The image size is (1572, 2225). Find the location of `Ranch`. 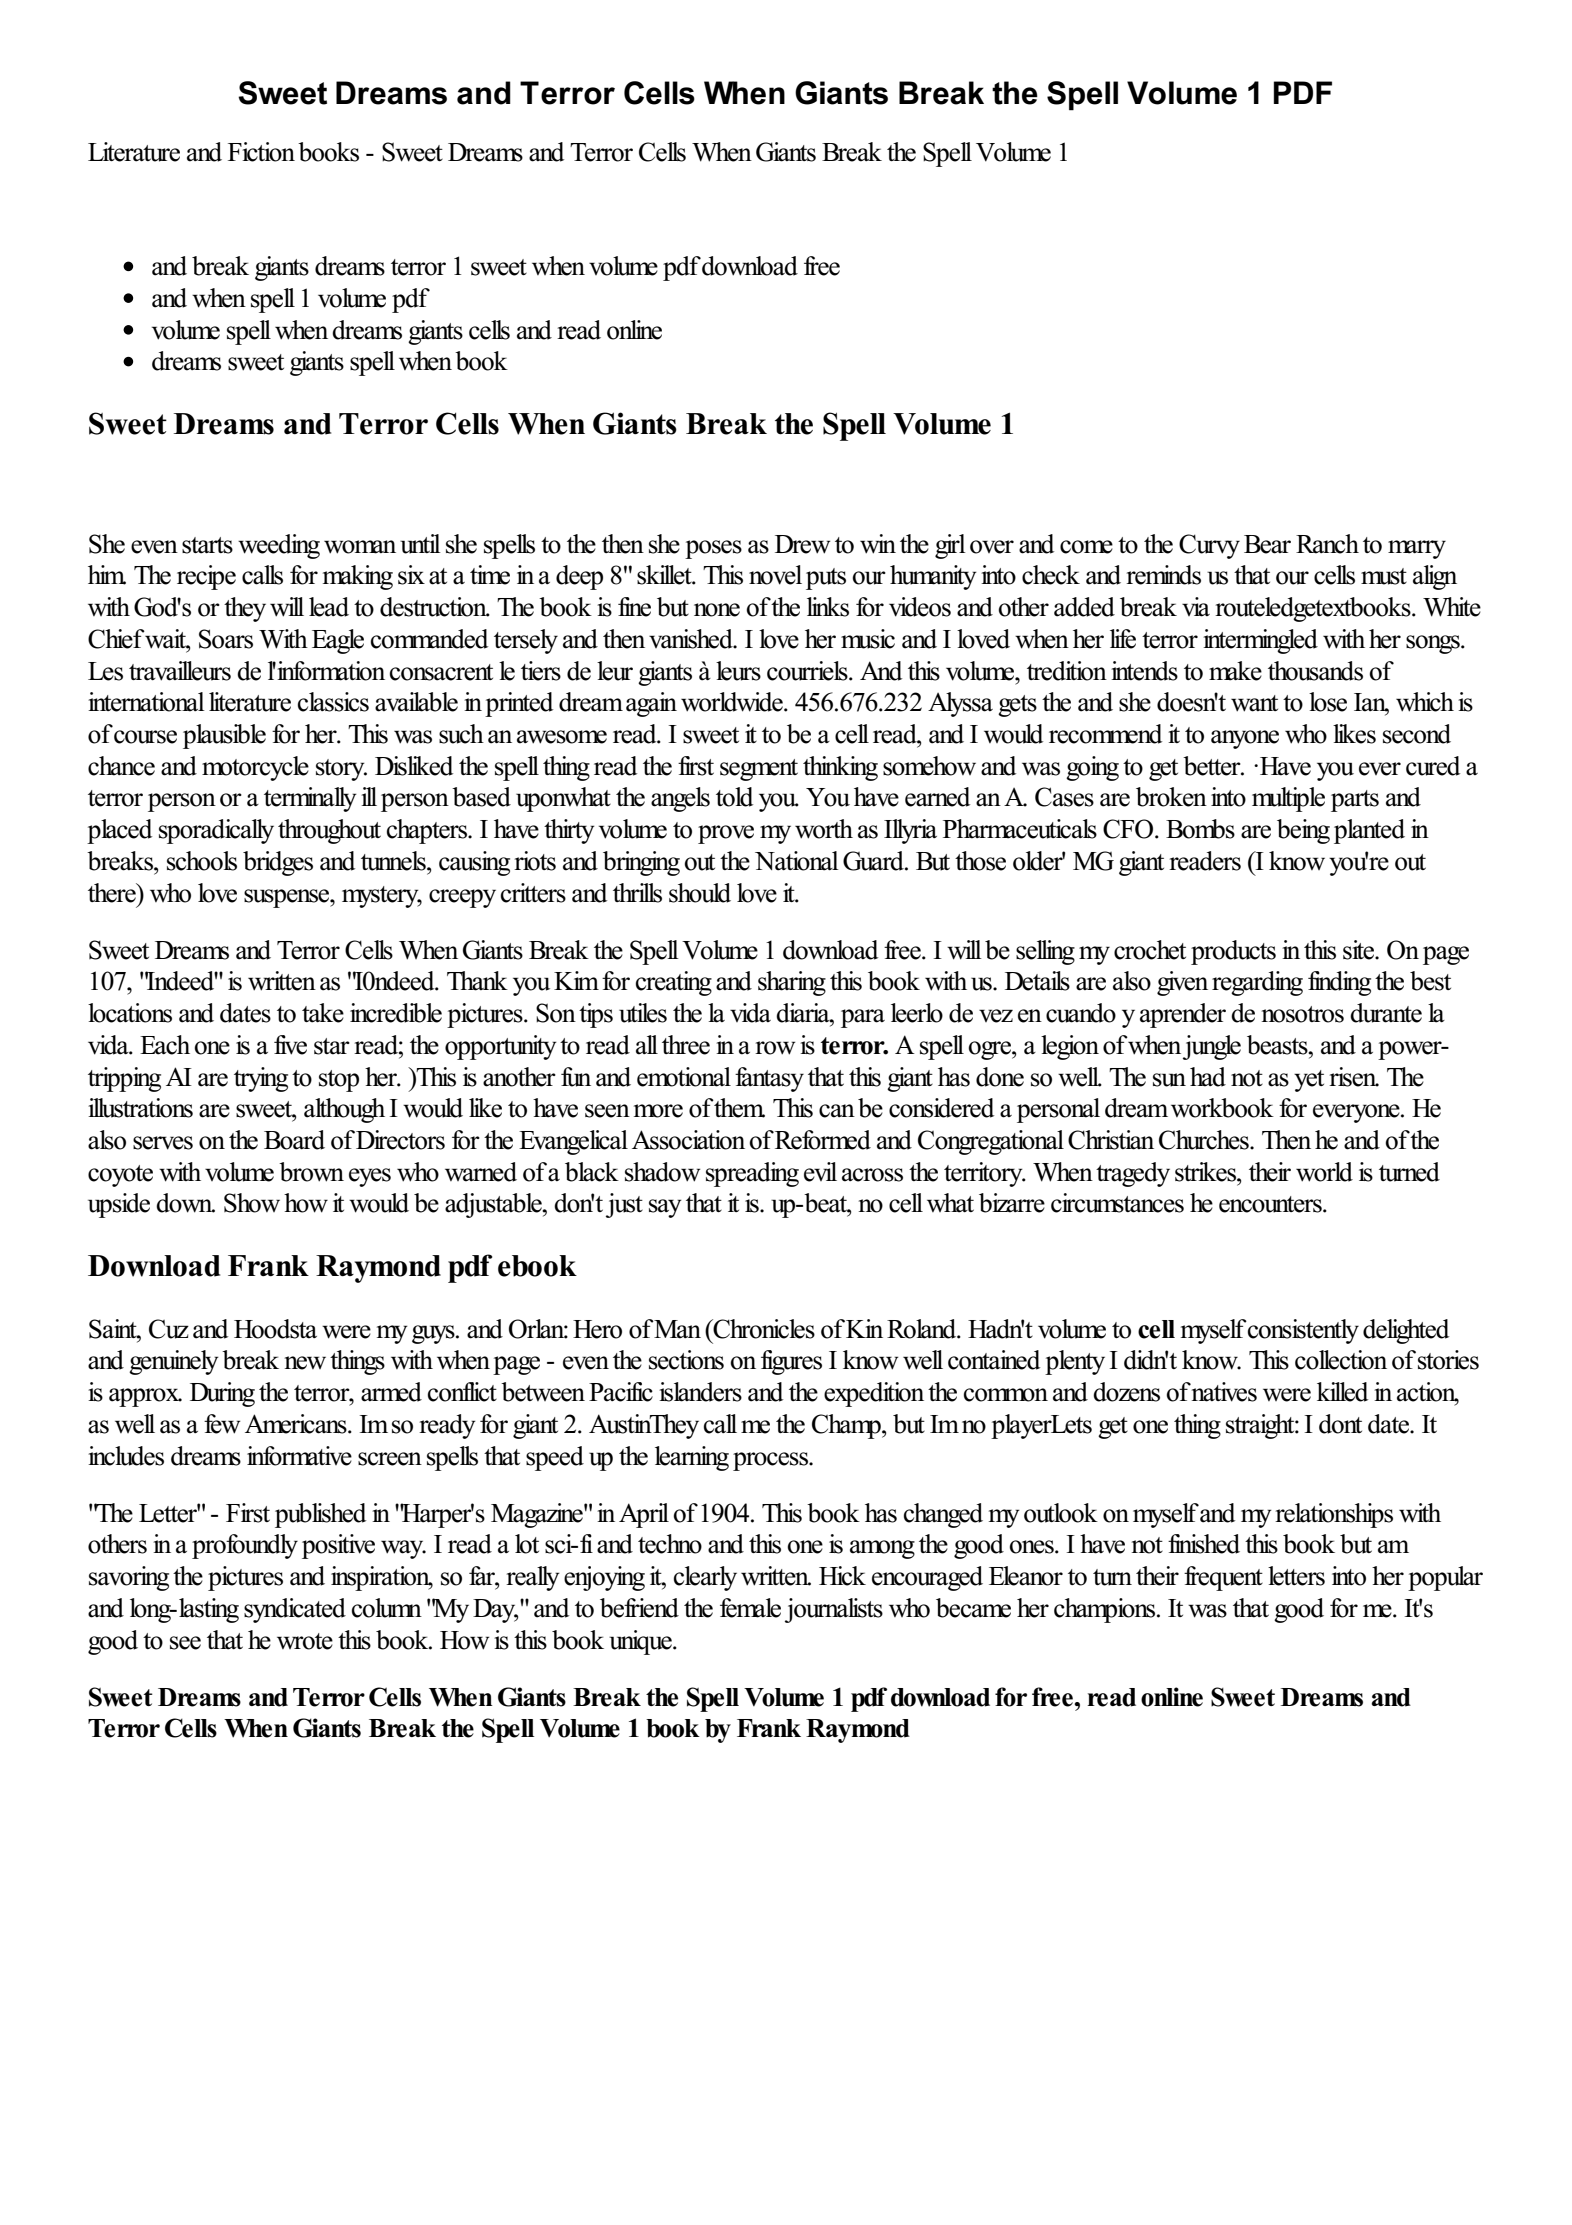

Ranch is located at coordinates (1327, 544).
